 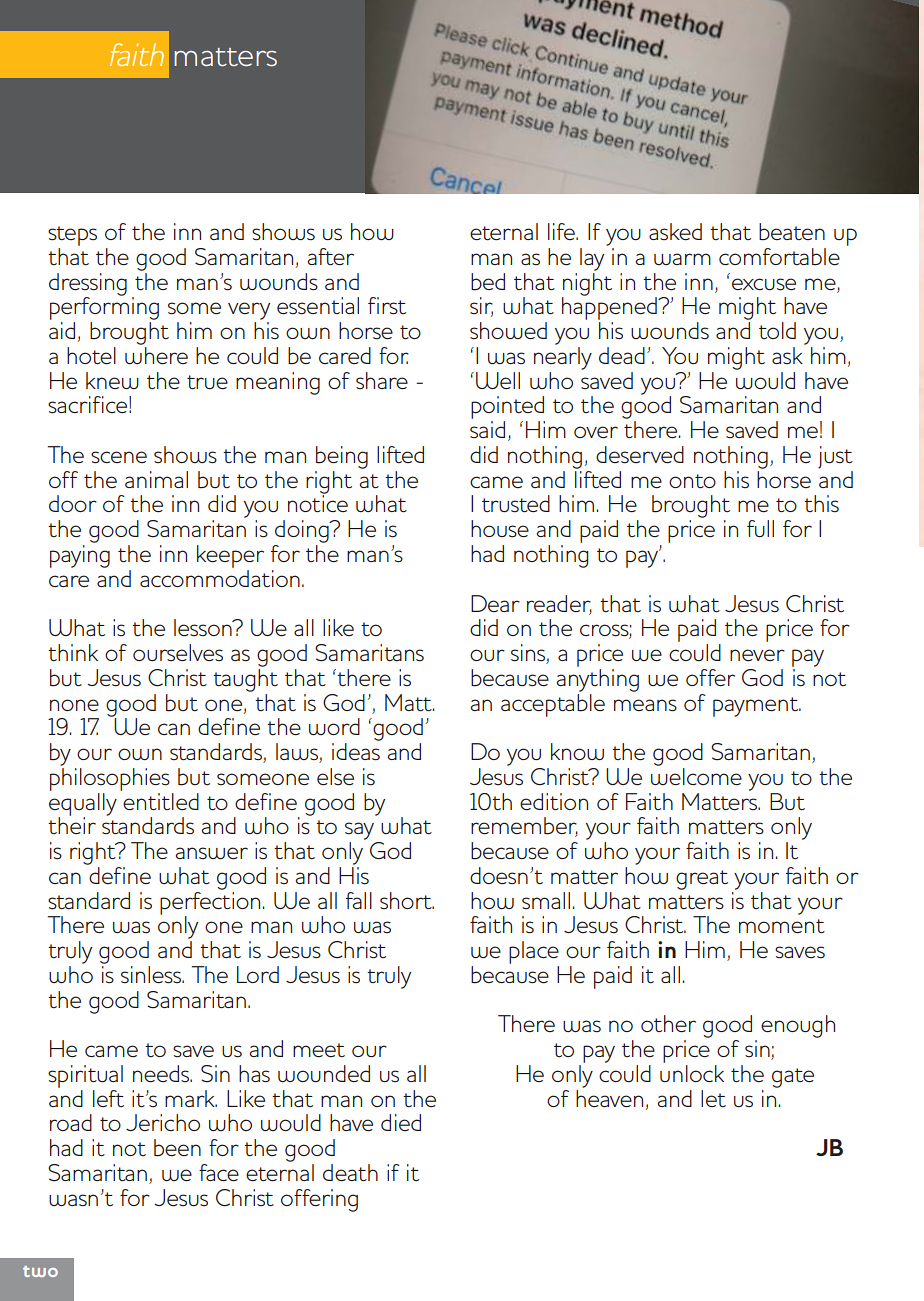 What do you see at coordinates (713, 1098) in the image?
I see `let` at bounding box center [713, 1098].
